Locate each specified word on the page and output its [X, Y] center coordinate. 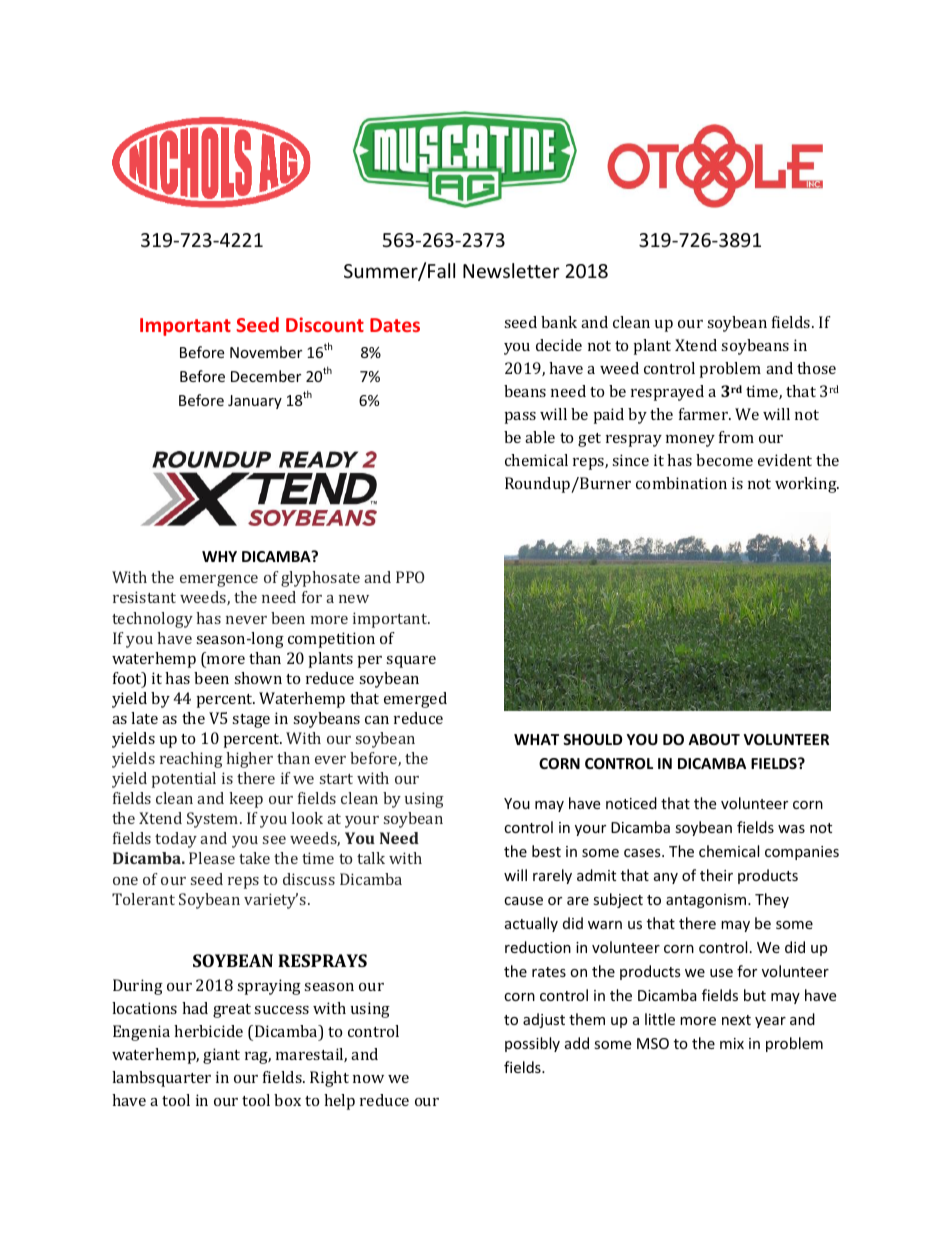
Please [212, 858]
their [716, 875]
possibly [532, 1044]
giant [221, 1056]
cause [523, 901]
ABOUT [714, 739]
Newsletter [511, 270]
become [724, 460]
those [816, 368]
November [266, 352]
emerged [415, 700]
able [540, 437]
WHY [219, 556]
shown [258, 678]
